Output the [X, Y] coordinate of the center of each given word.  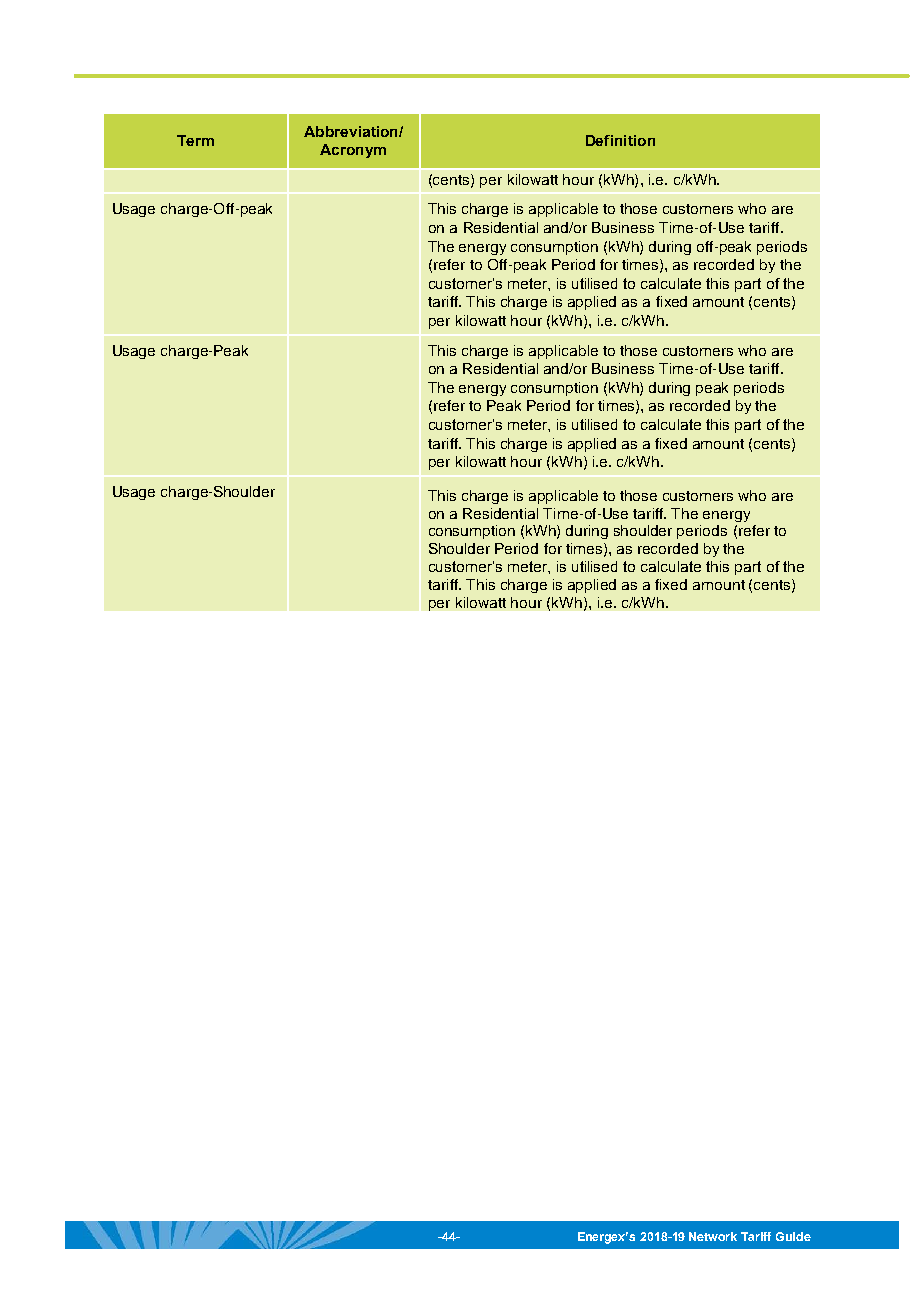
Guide [793, 1236]
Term [195, 140]
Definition [620, 140]
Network [713, 1236]
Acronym [353, 151]
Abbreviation [352, 131]
